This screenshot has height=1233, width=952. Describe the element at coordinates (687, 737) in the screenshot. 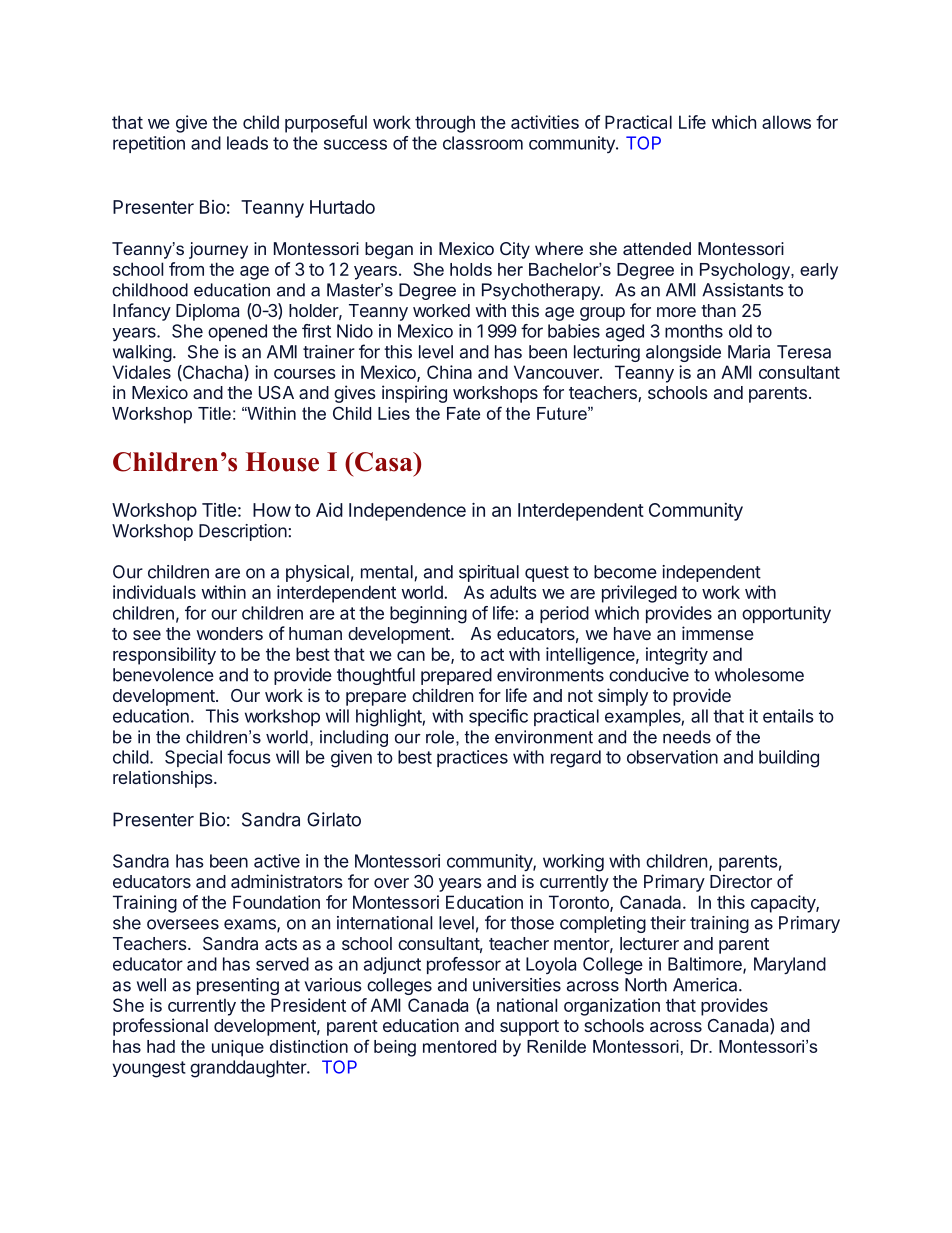

I see `needs` at that location.
